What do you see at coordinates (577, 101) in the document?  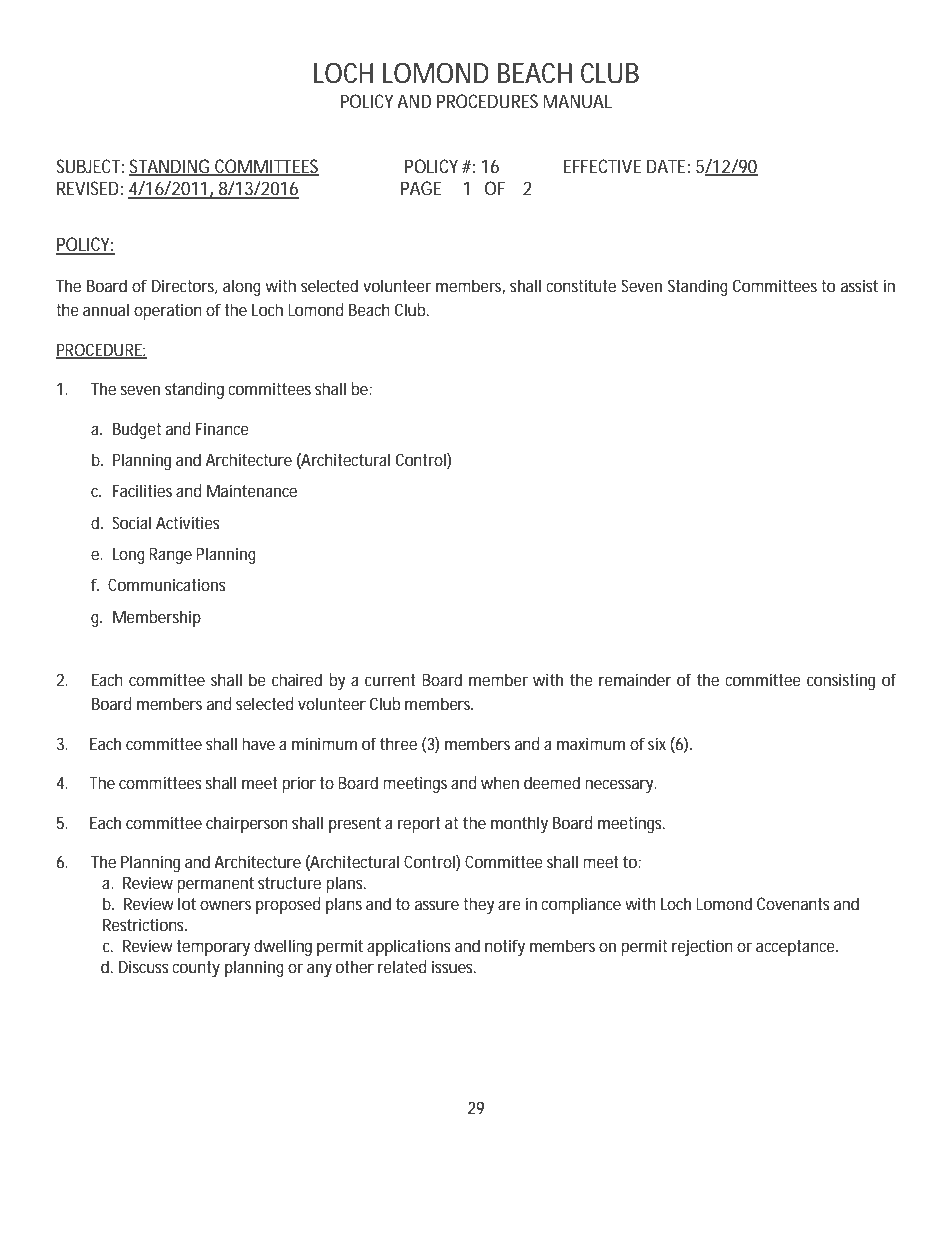 I see `MANUAL` at bounding box center [577, 101].
